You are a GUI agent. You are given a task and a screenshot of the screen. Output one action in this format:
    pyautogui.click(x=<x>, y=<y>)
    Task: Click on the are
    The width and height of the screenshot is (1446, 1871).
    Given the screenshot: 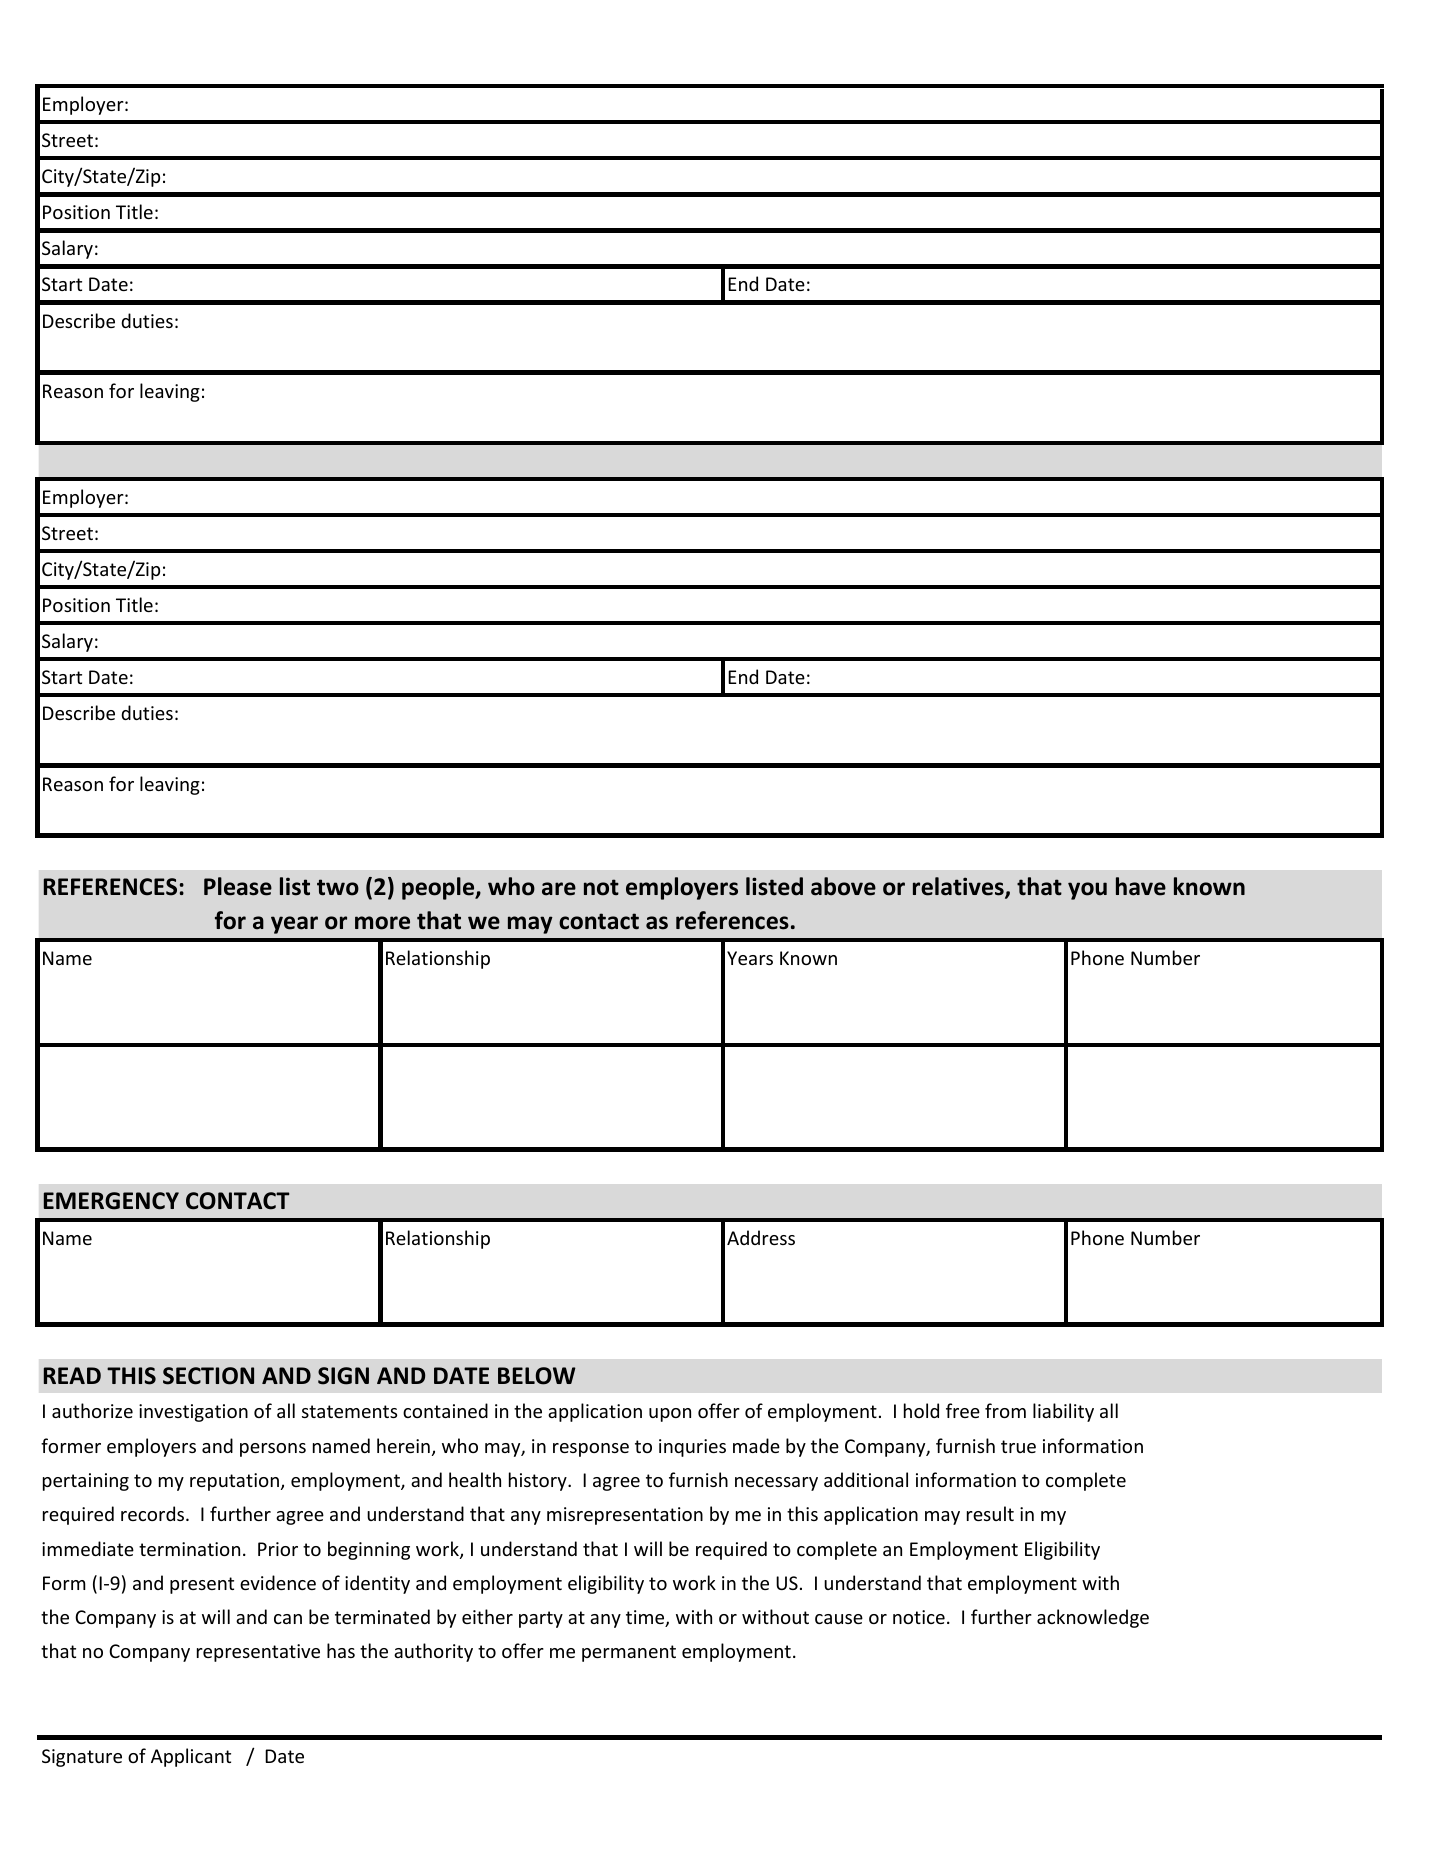 What is the action you would take?
    pyautogui.click(x=559, y=889)
